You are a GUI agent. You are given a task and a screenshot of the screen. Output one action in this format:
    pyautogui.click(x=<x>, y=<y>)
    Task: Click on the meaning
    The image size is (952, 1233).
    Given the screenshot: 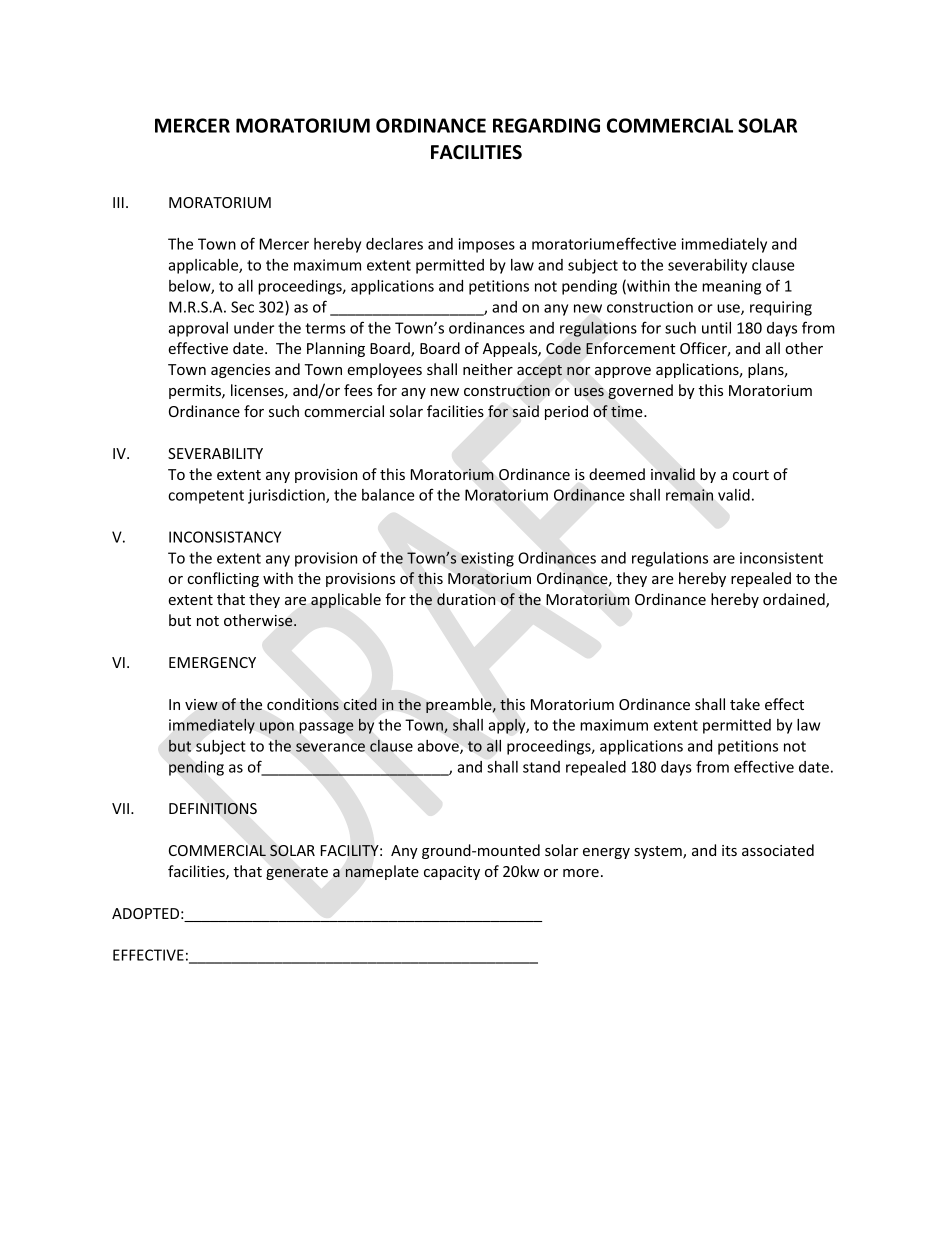 What is the action you would take?
    pyautogui.click(x=731, y=287)
